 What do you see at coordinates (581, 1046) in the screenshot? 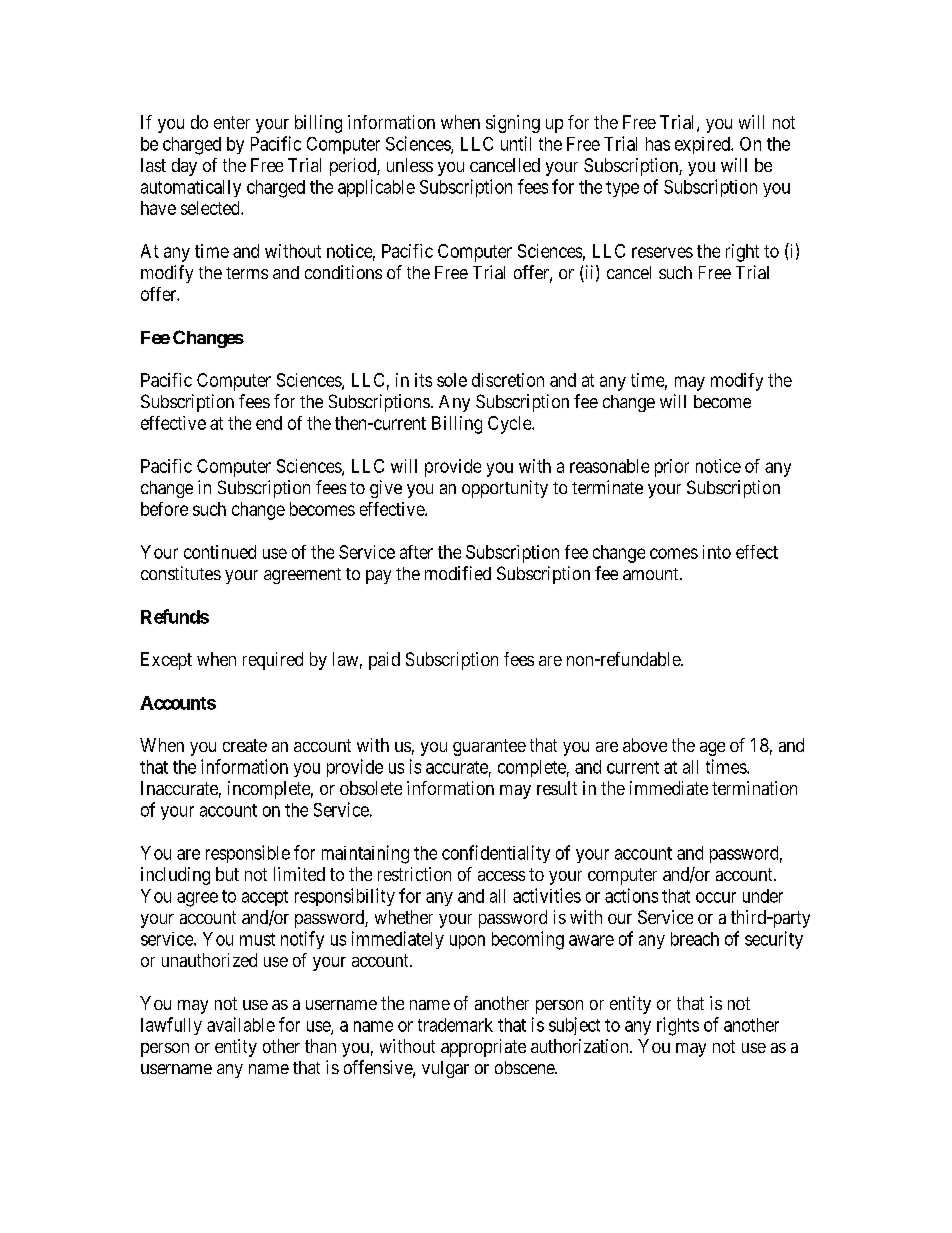
I see `authorization` at bounding box center [581, 1046].
